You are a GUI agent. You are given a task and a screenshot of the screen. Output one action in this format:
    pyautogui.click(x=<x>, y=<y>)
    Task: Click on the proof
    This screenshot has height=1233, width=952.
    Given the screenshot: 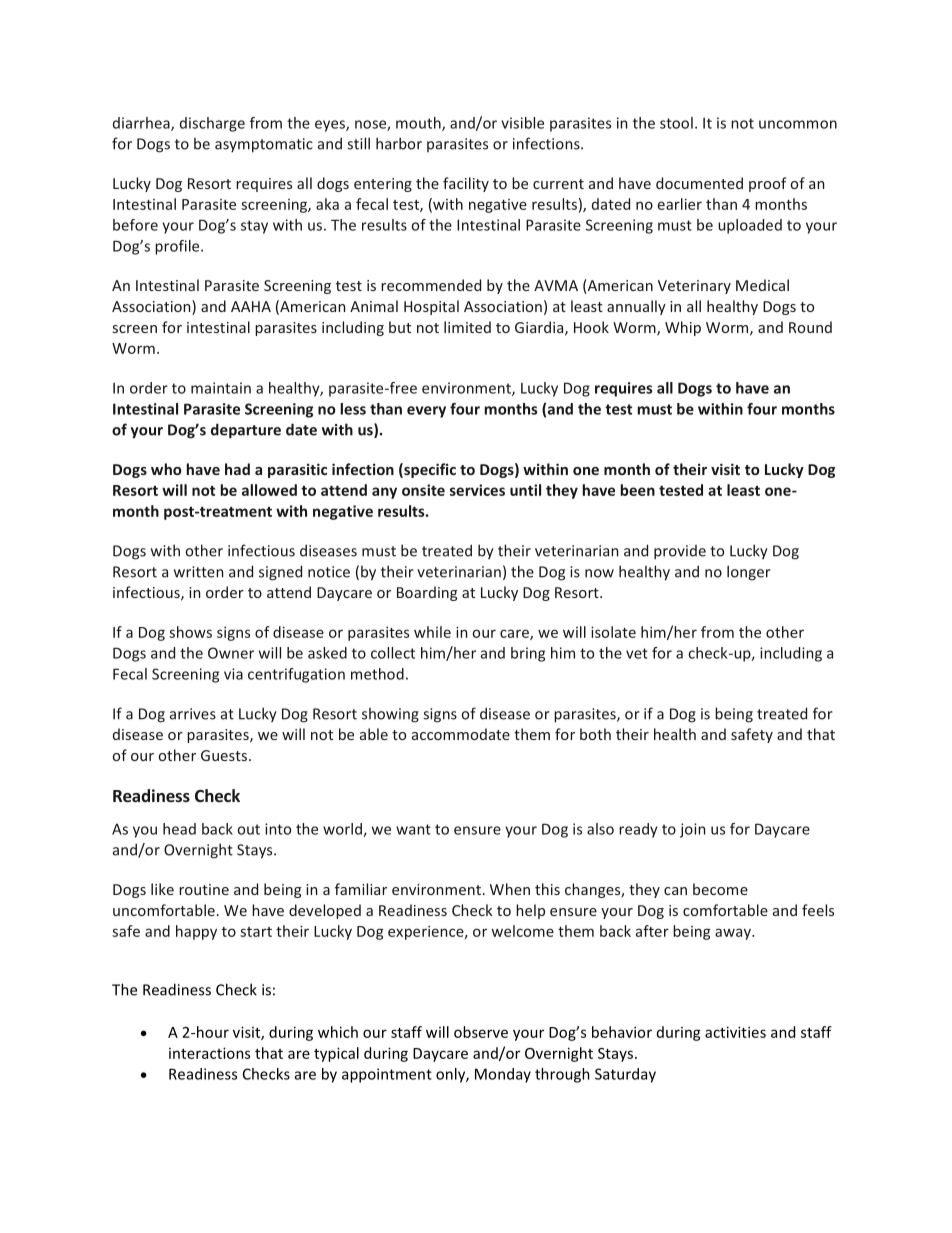 What is the action you would take?
    pyautogui.click(x=768, y=184)
